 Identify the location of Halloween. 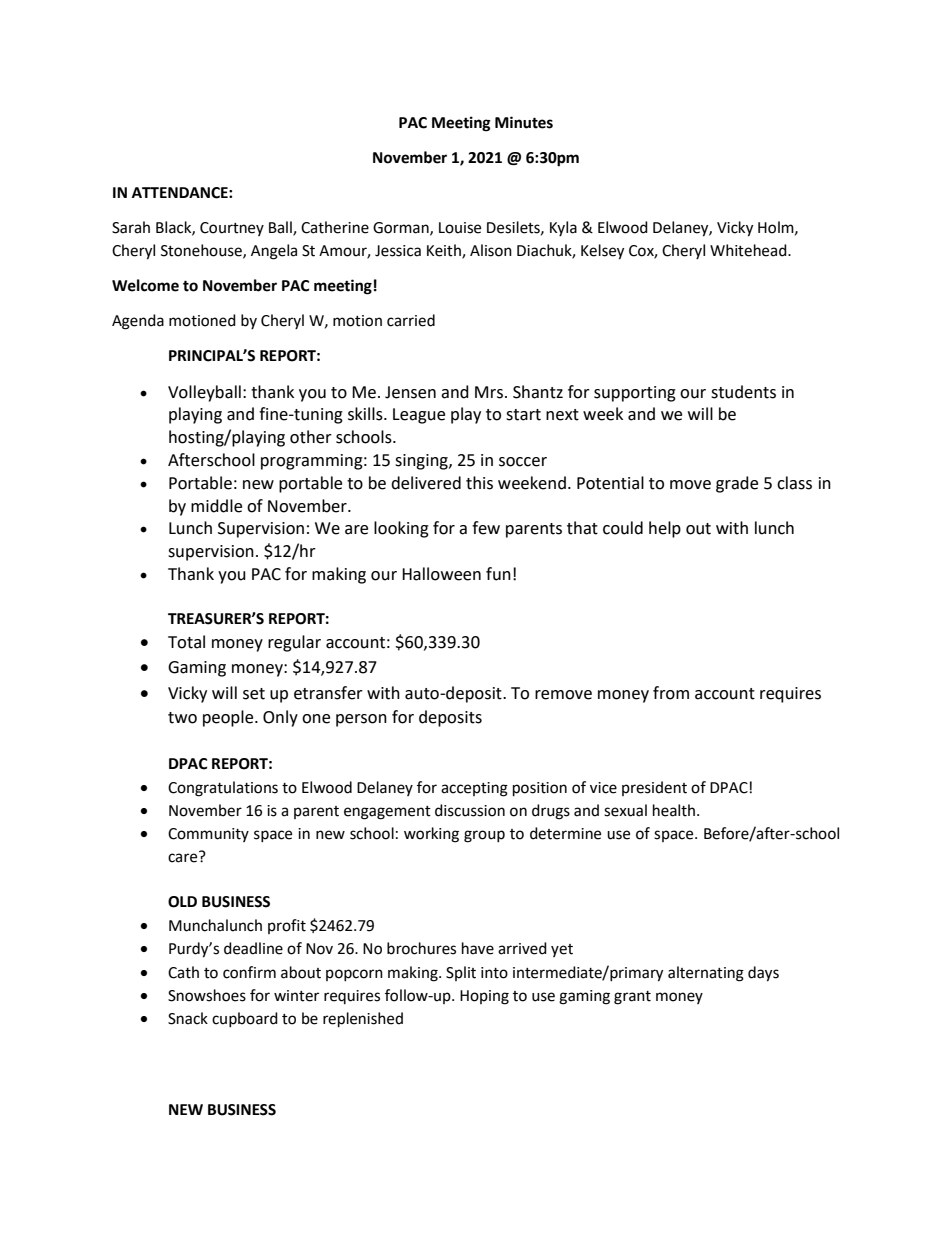
(441, 574).
